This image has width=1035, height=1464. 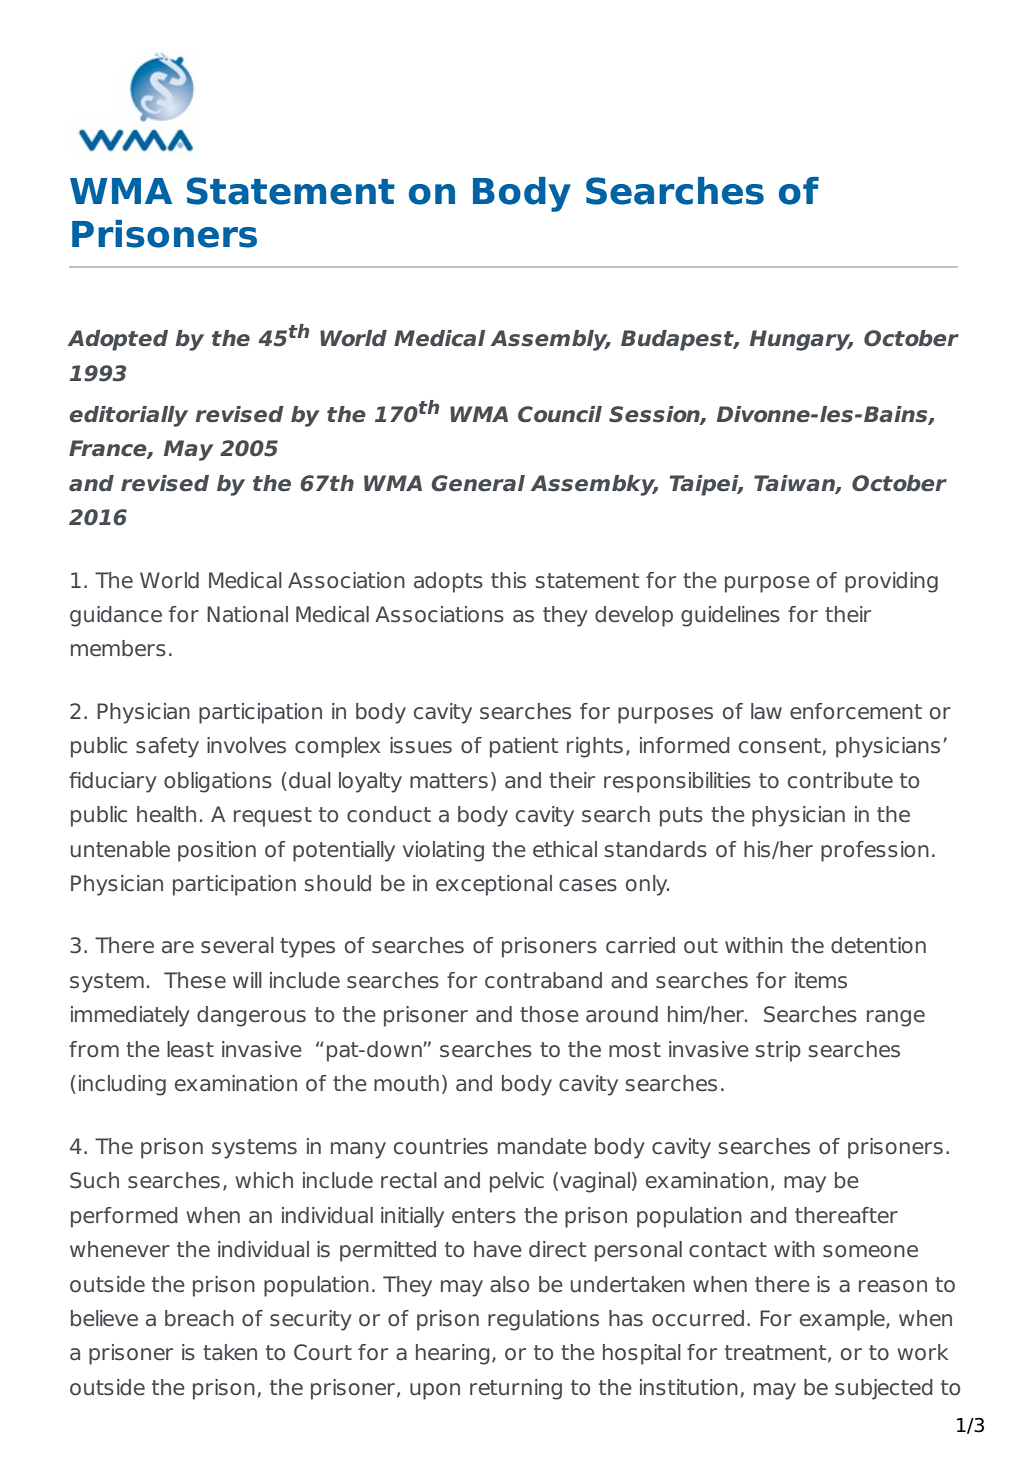 I want to click on providing, so click(x=891, y=582).
